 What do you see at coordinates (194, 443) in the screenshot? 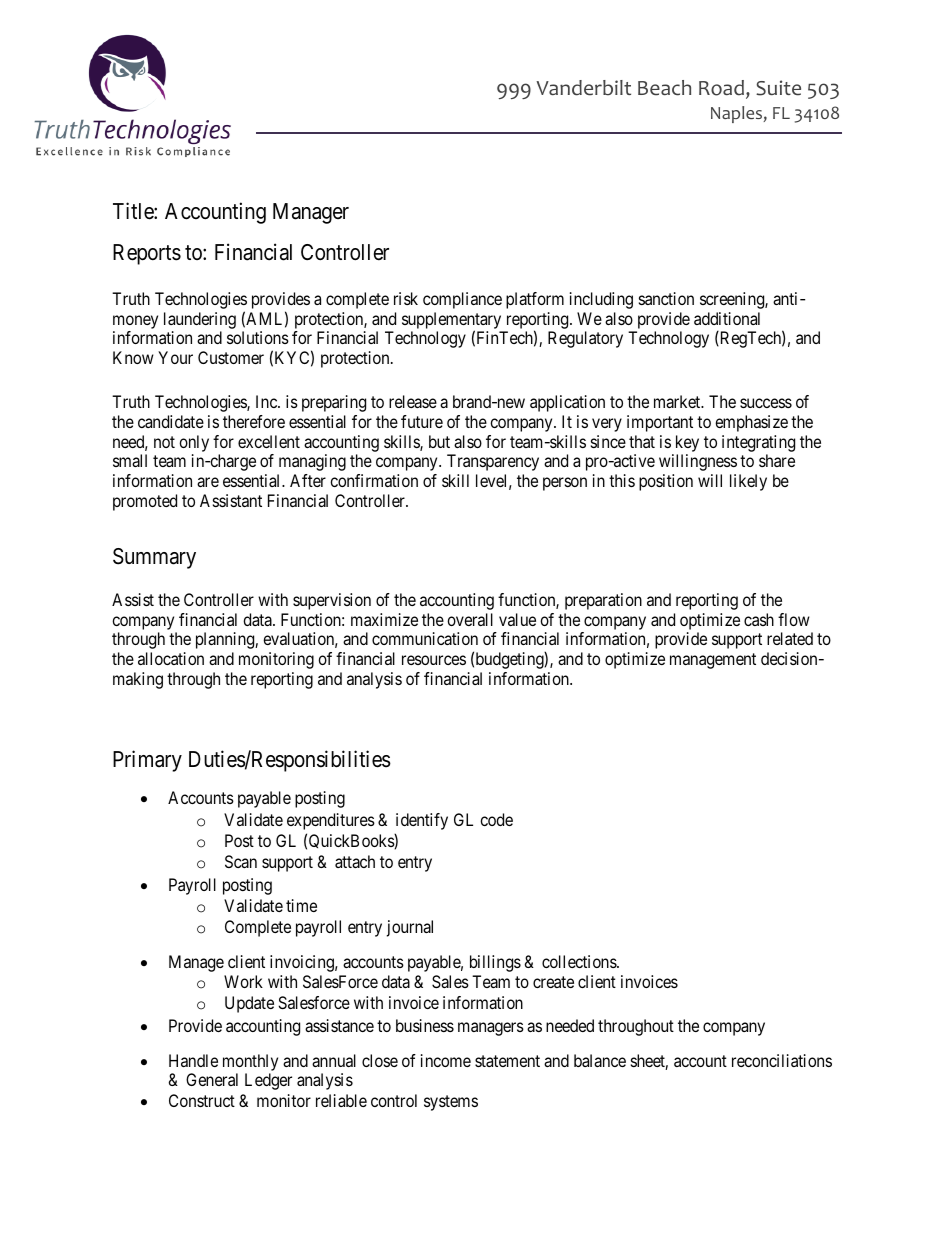
I see `only` at bounding box center [194, 443].
